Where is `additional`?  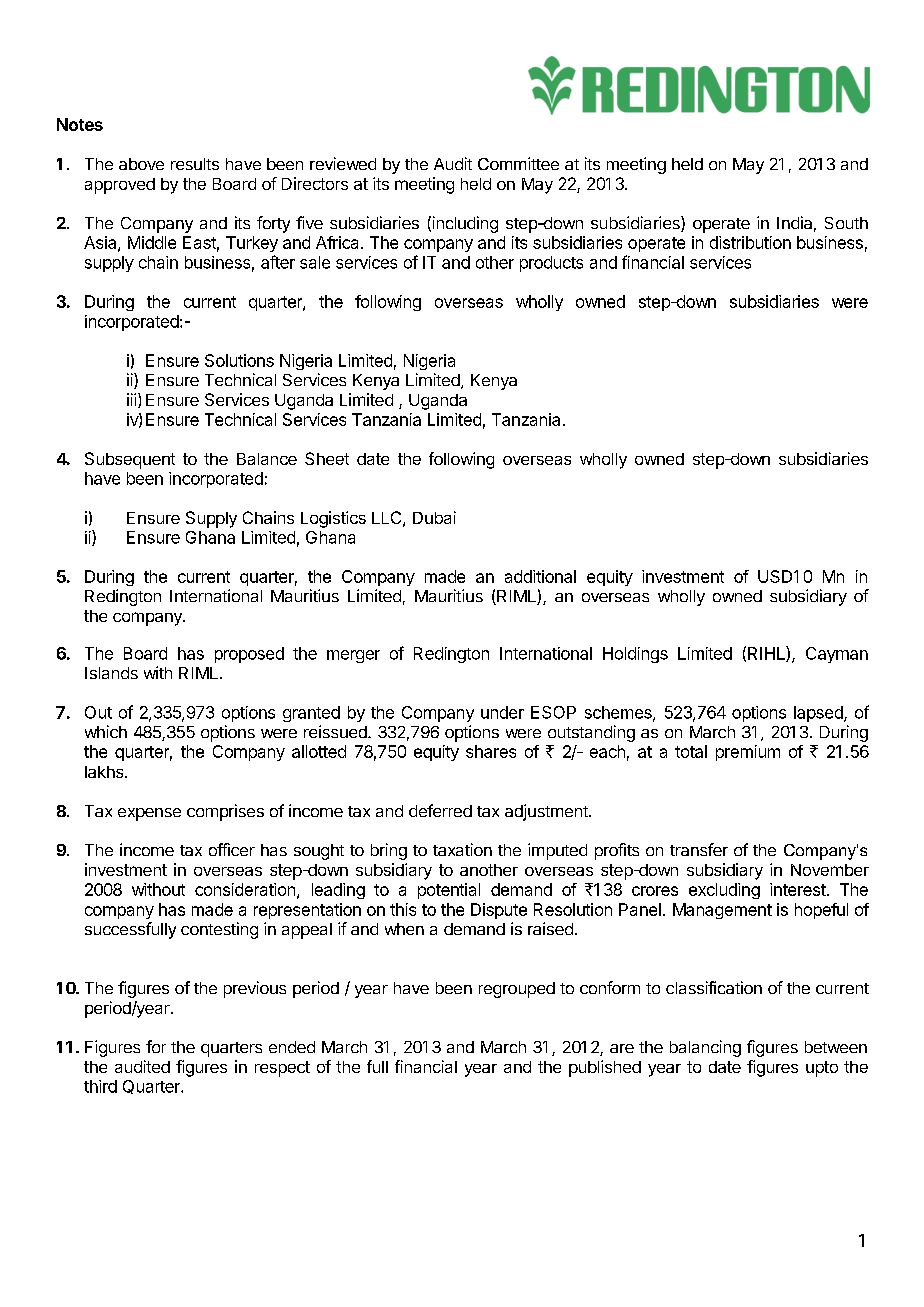
additional is located at coordinates (540, 576).
